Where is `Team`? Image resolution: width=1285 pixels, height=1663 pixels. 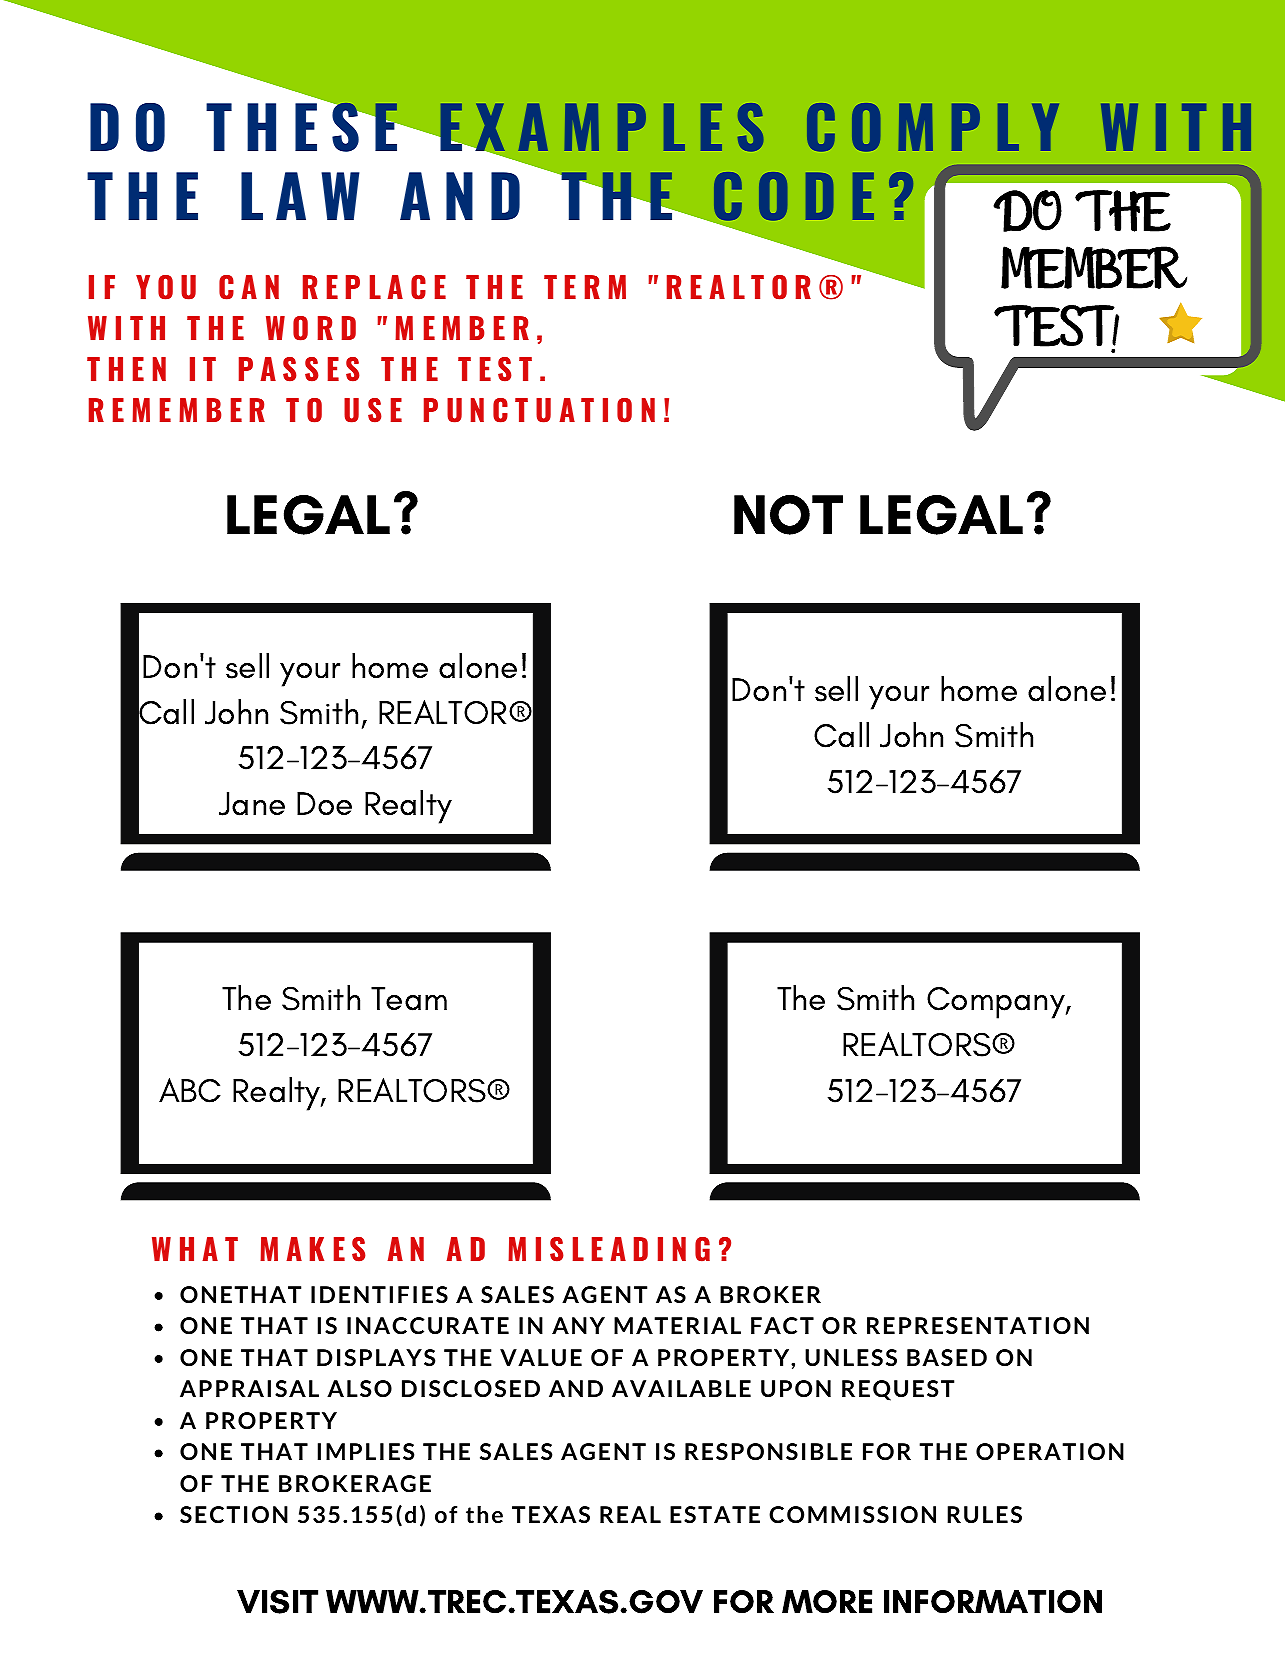 Team is located at coordinates (409, 999).
